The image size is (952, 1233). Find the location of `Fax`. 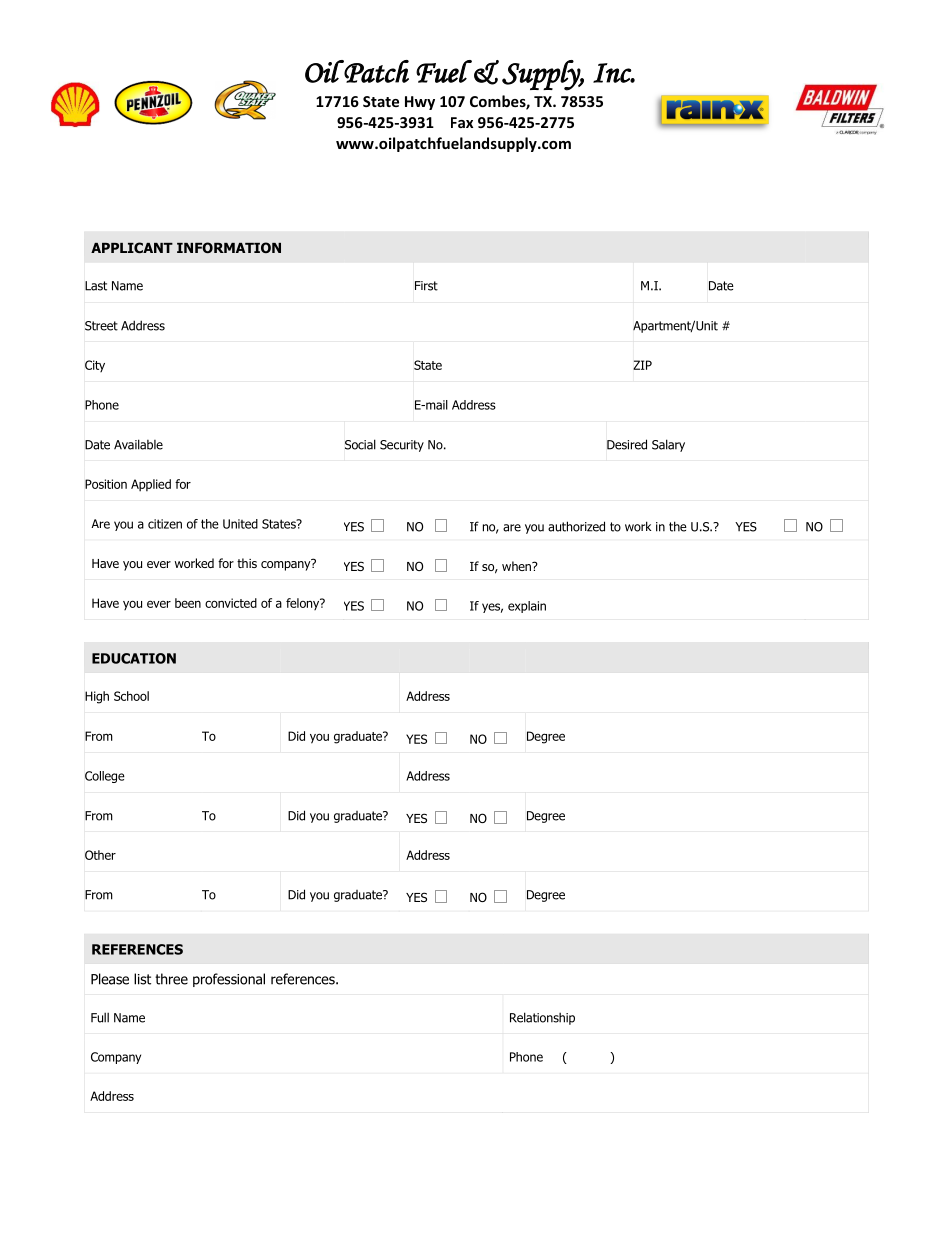

Fax is located at coordinates (462, 122).
